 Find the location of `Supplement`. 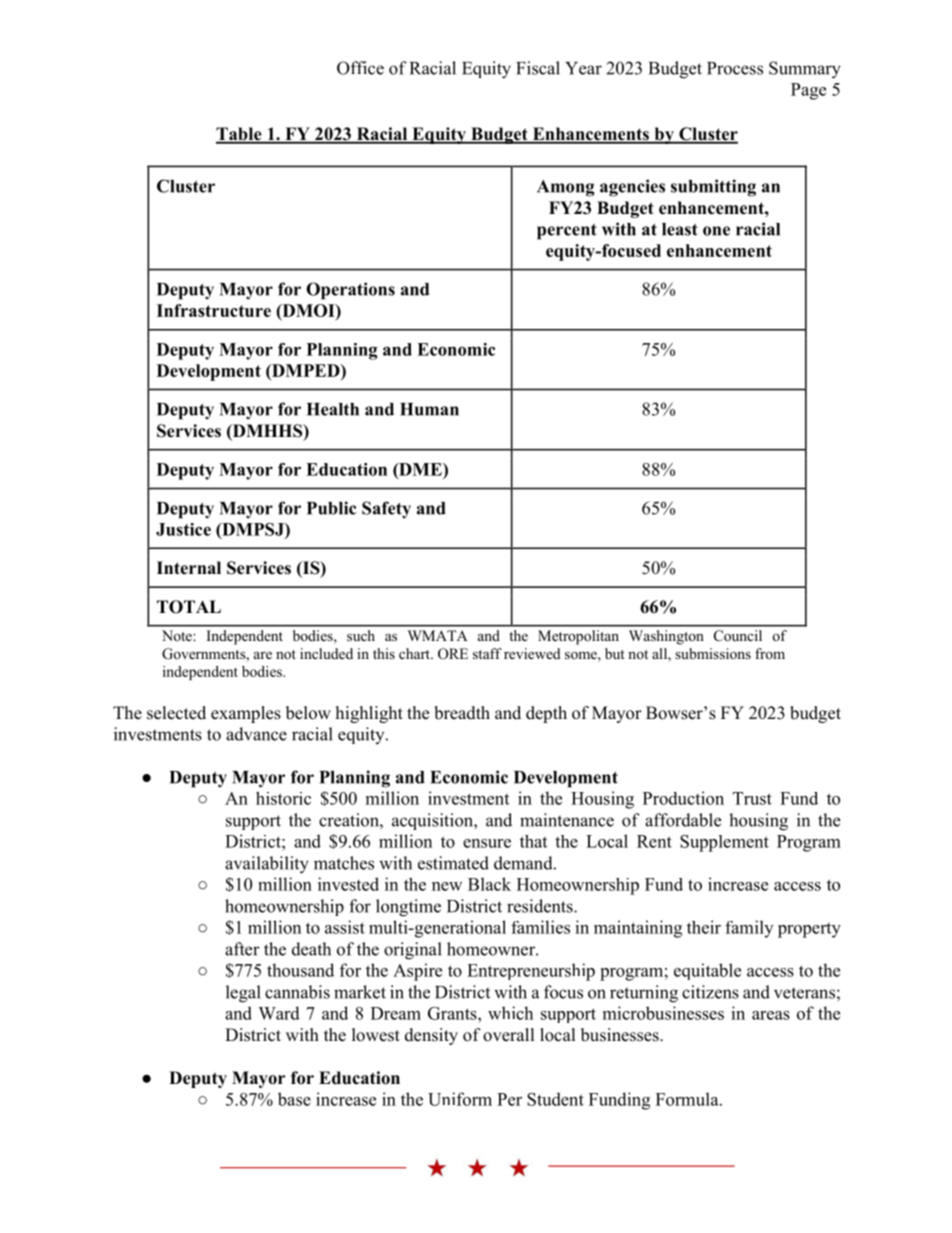

Supplement is located at coordinates (724, 843).
